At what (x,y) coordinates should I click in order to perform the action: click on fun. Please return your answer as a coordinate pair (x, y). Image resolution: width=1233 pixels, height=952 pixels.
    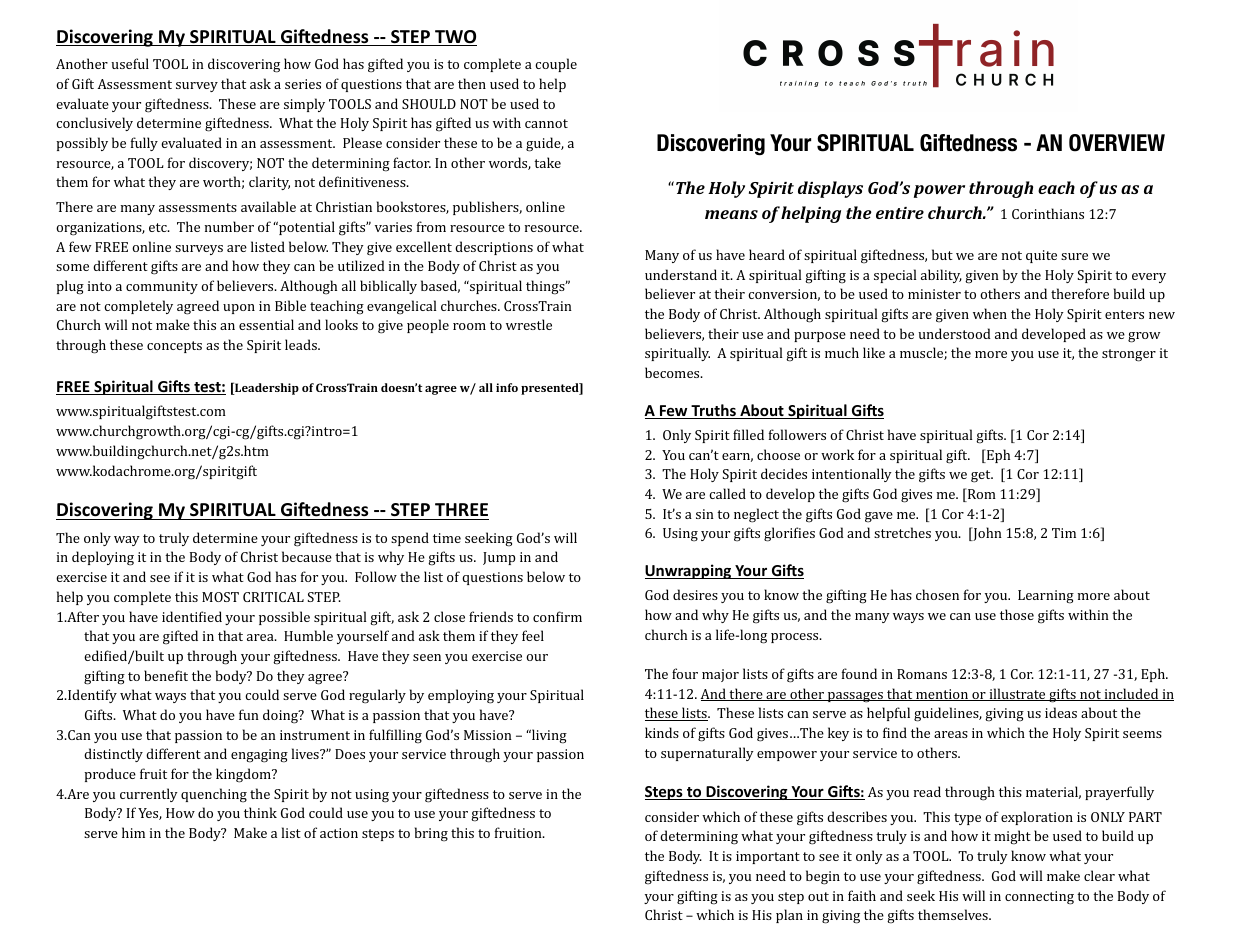
    Looking at the image, I should click on (249, 714).
